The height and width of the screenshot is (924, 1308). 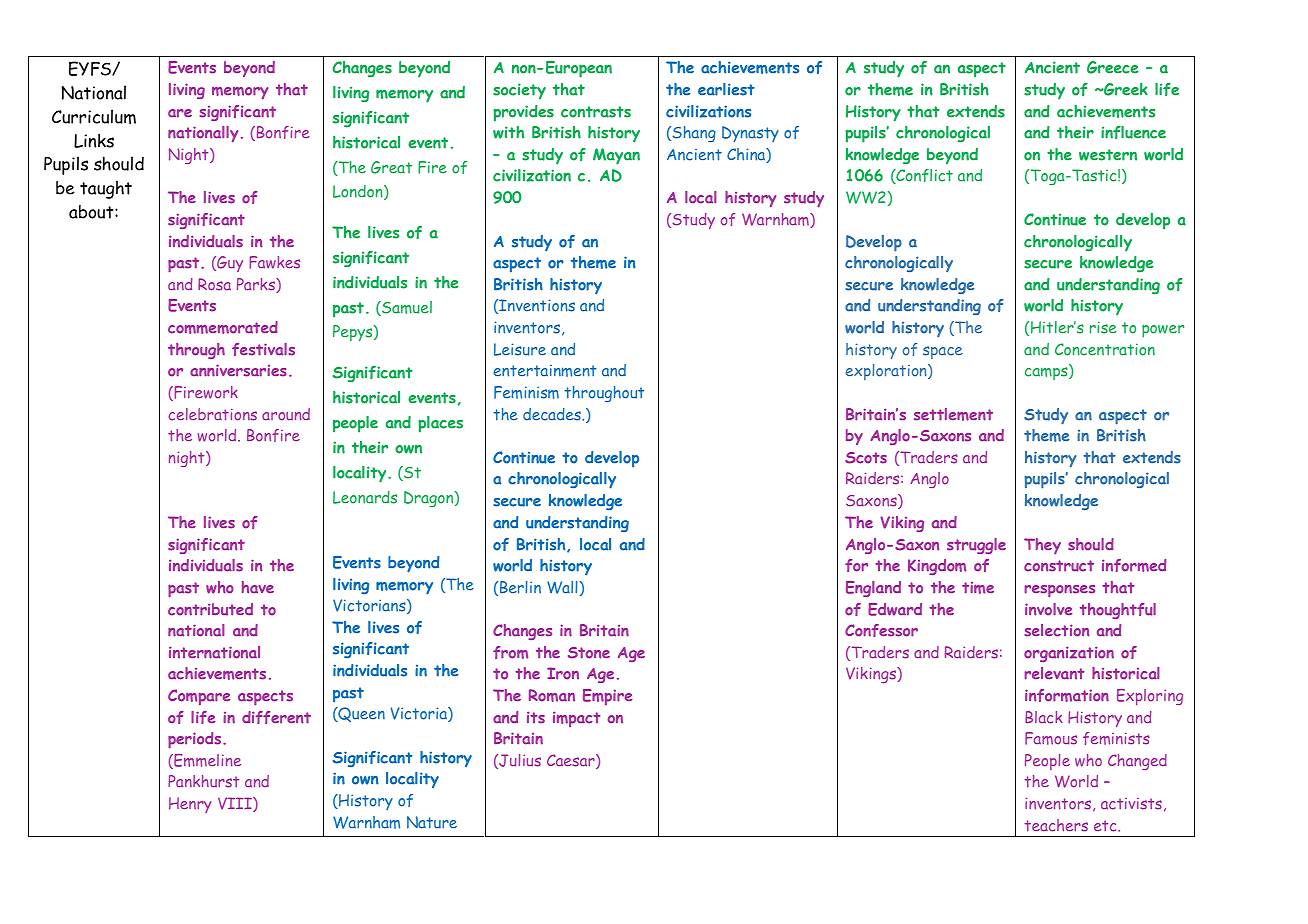 I want to click on Greece, so click(x=1113, y=67).
